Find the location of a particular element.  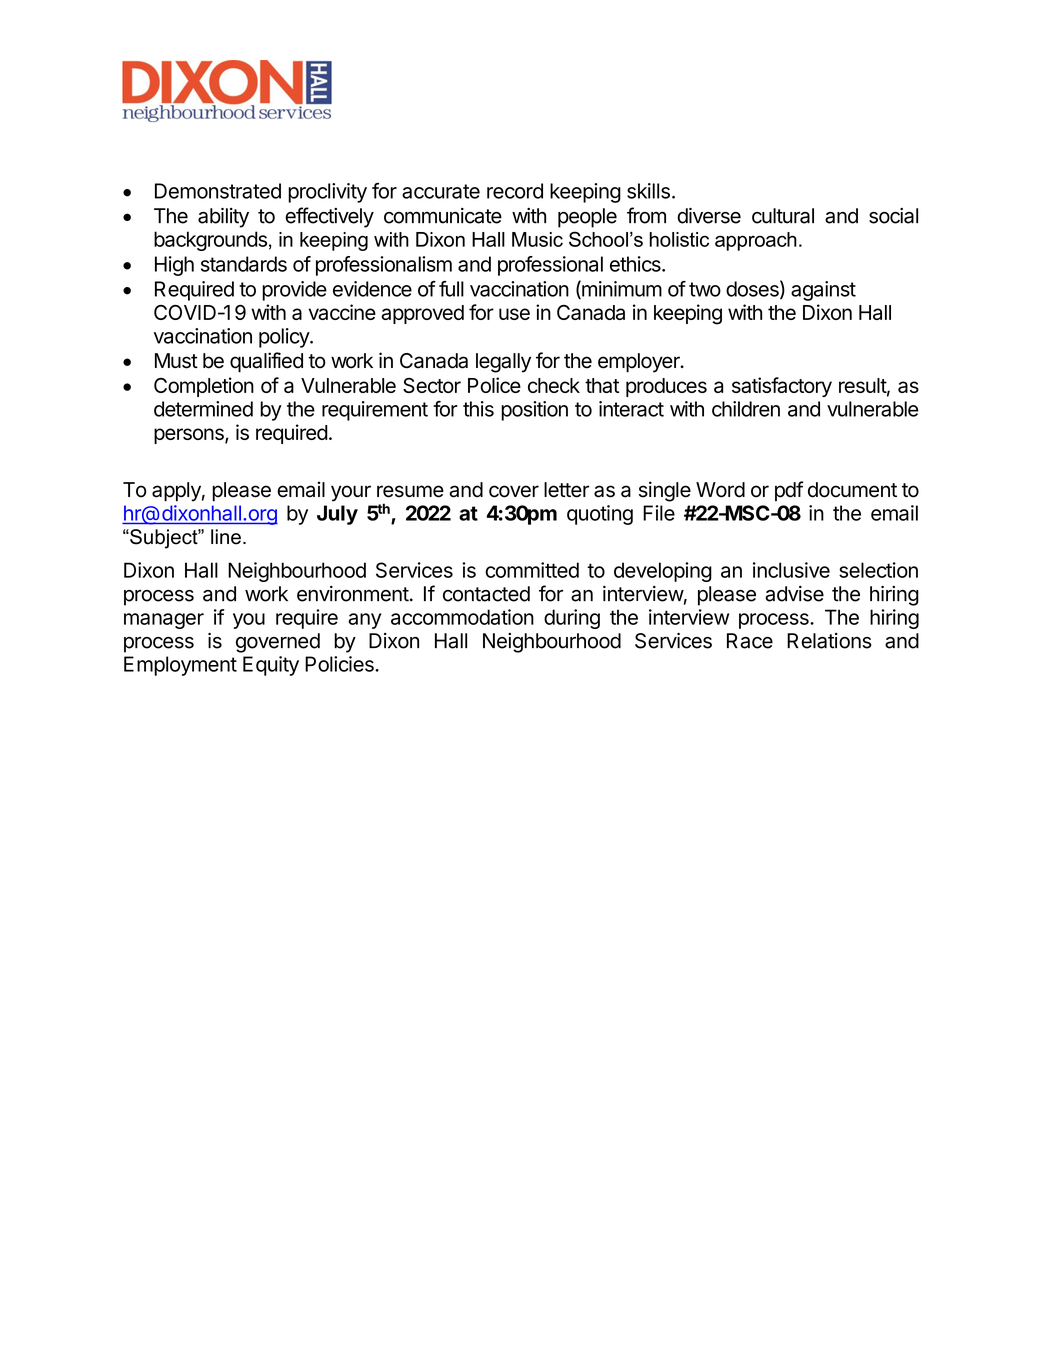

qualified is located at coordinates (266, 362).
